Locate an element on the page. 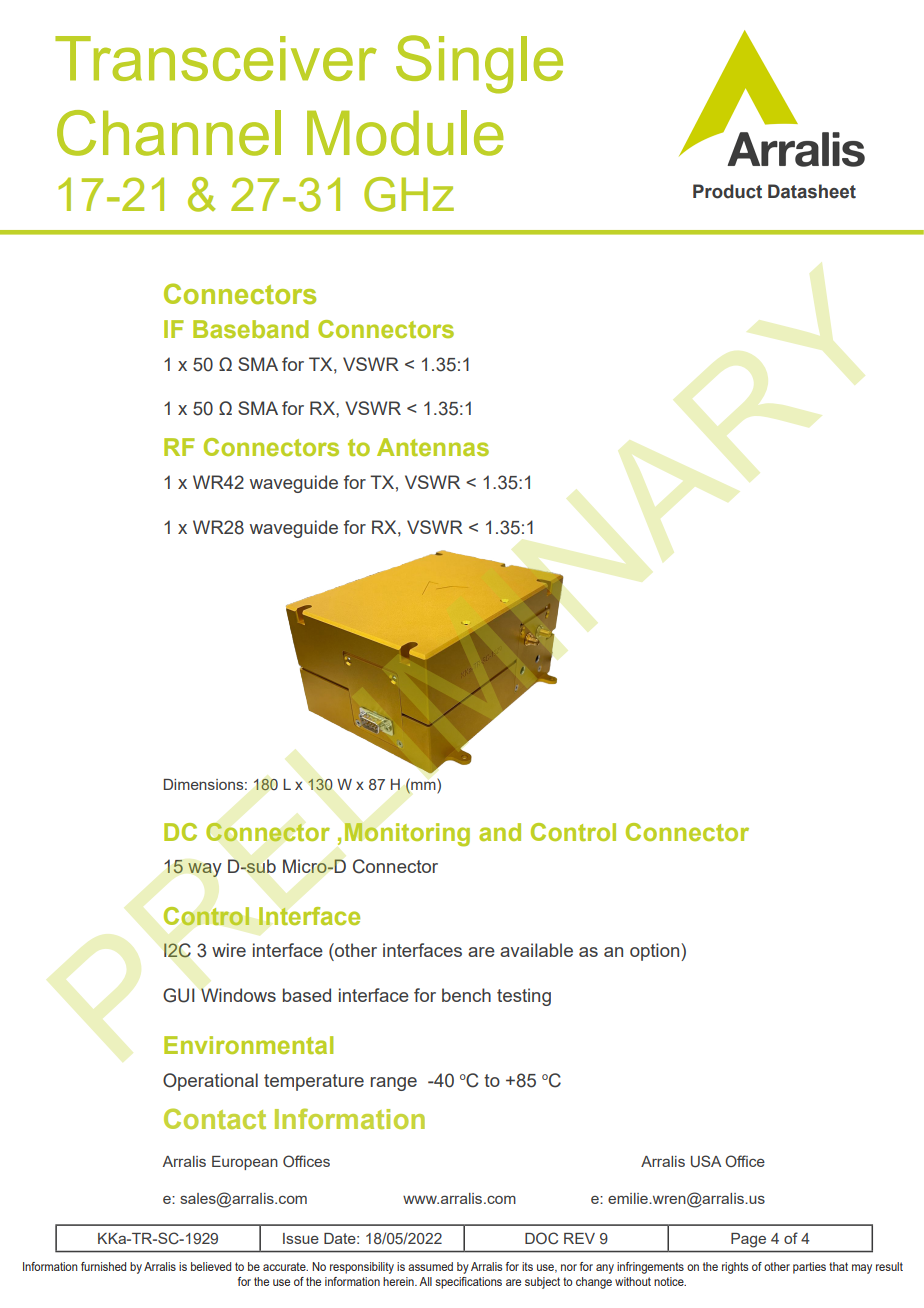 The image size is (924, 1308). option is located at coordinates (656, 952).
